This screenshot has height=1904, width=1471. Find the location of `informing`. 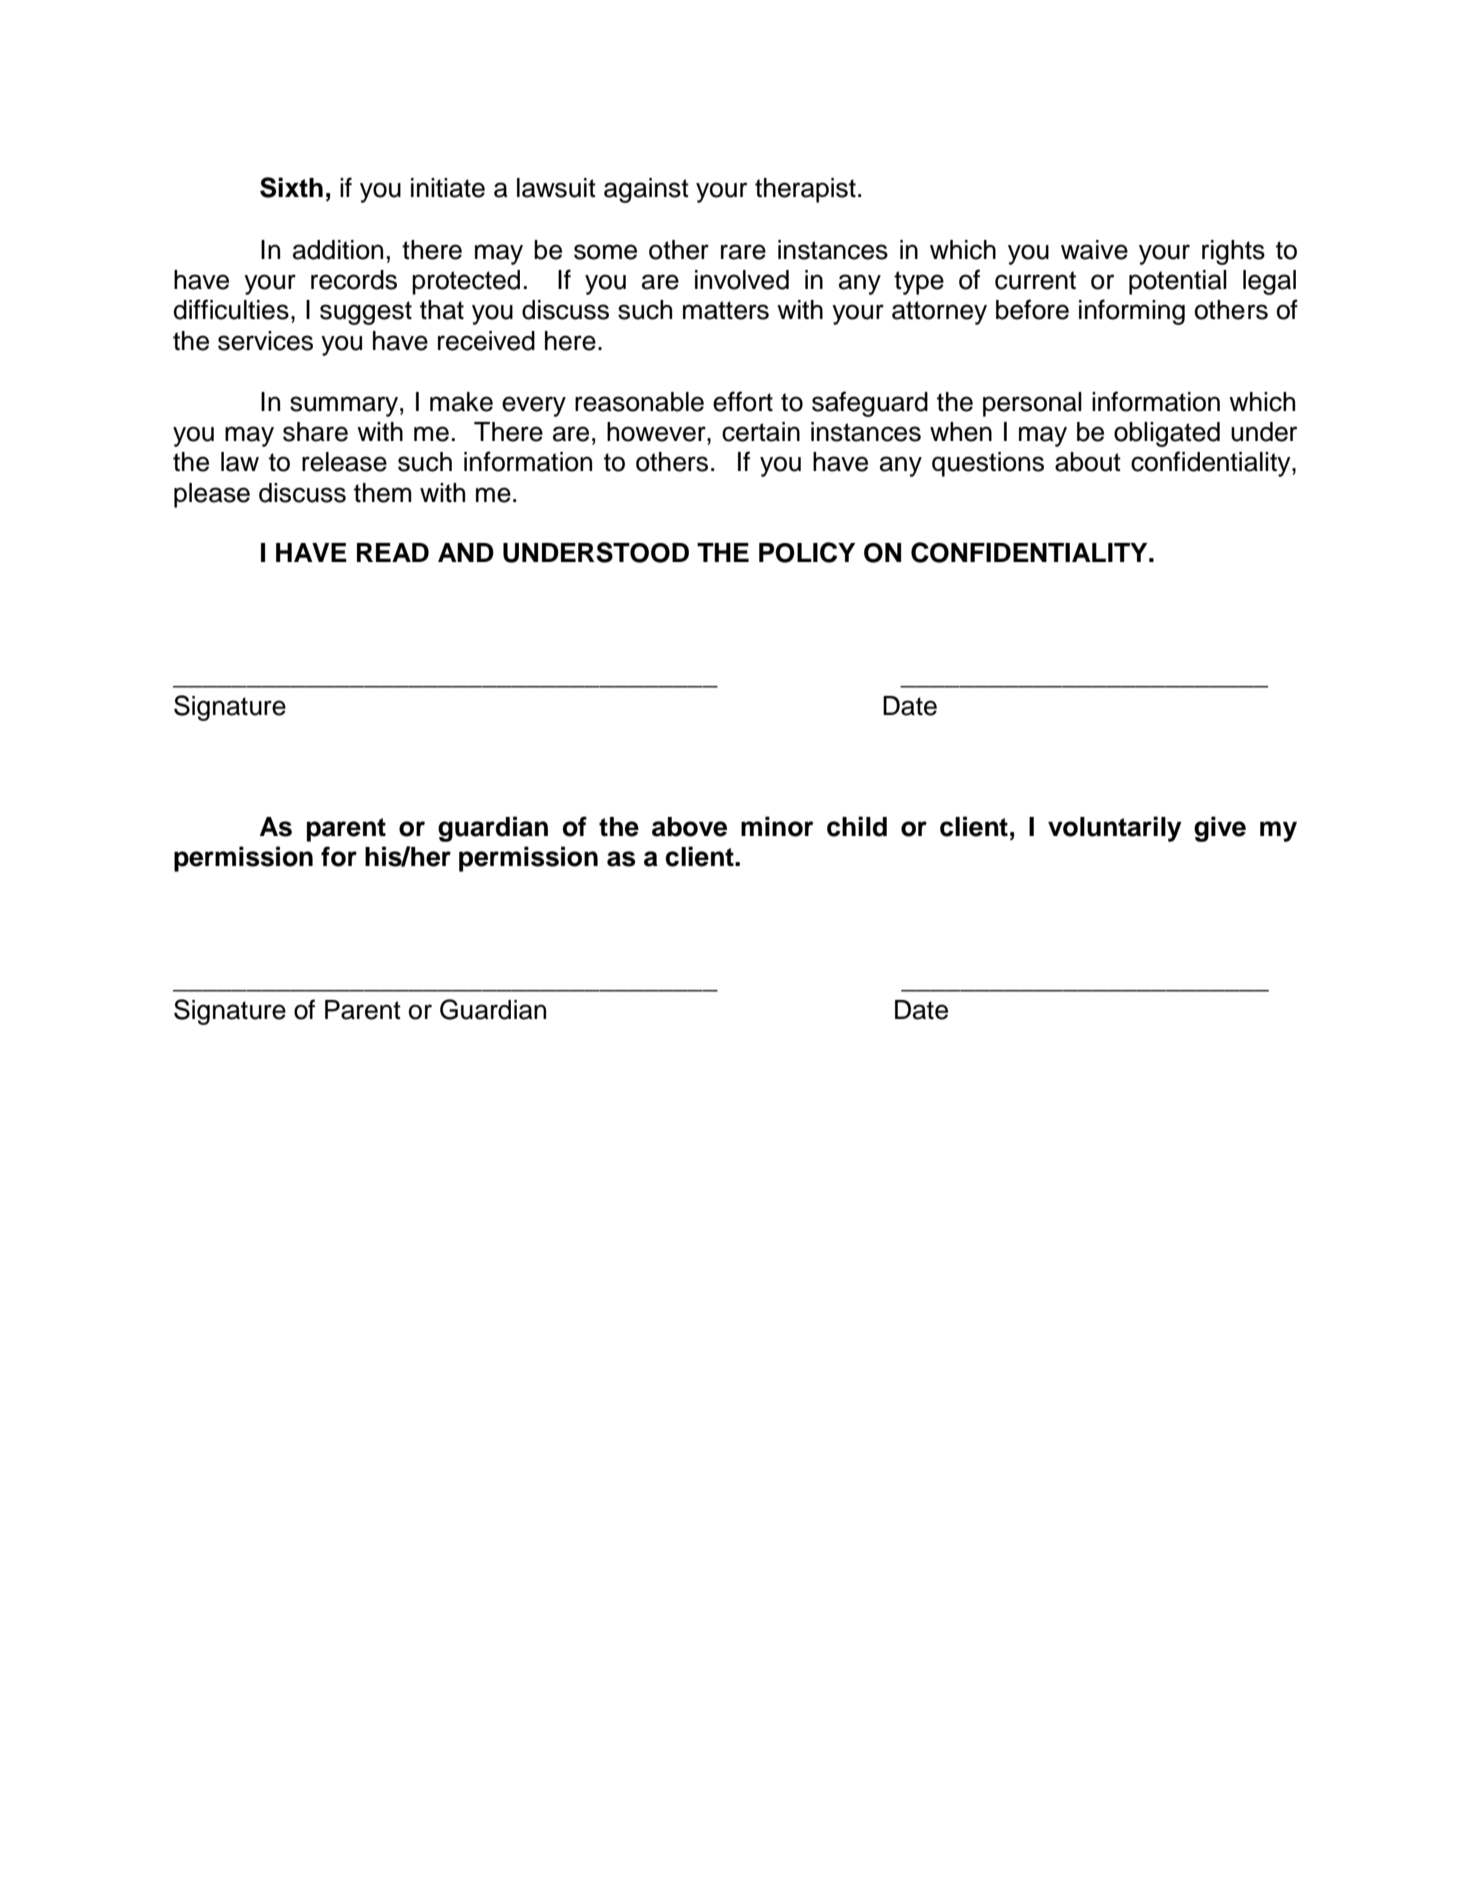

informing is located at coordinates (1132, 312).
